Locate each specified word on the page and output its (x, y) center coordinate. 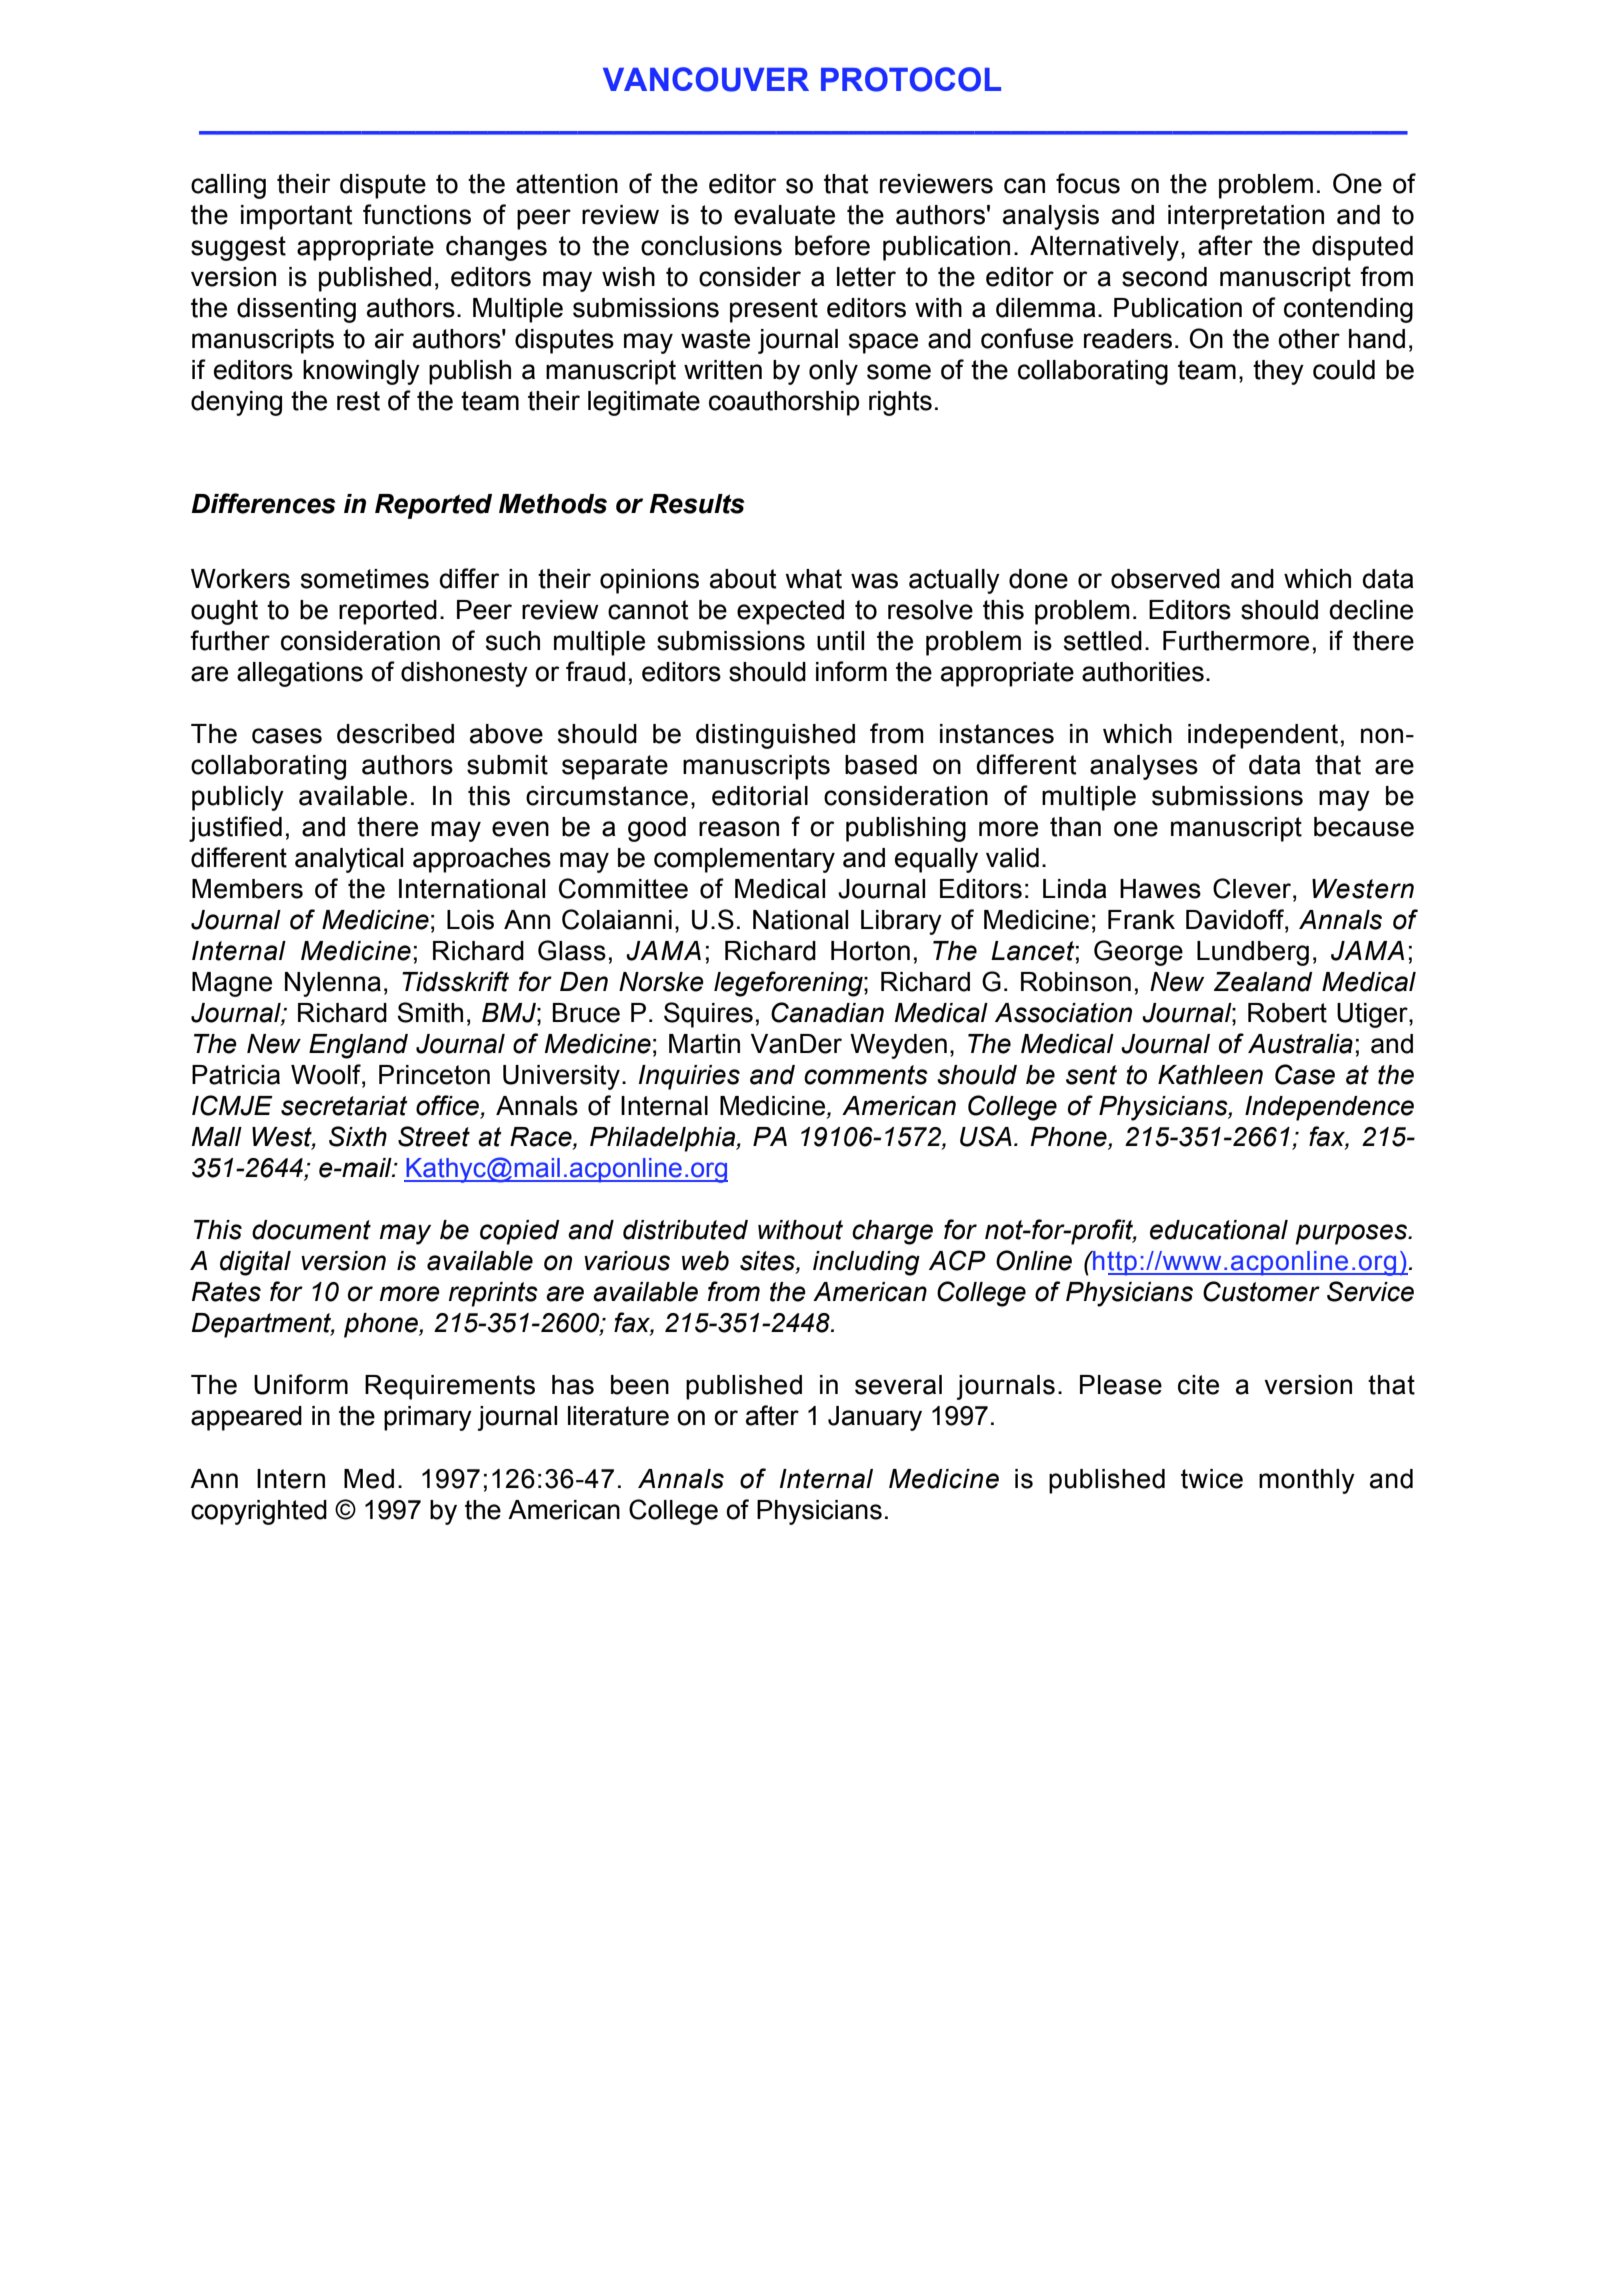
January (875, 1418)
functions (417, 214)
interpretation (1246, 217)
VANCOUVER (706, 79)
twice (1212, 1479)
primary (428, 1418)
